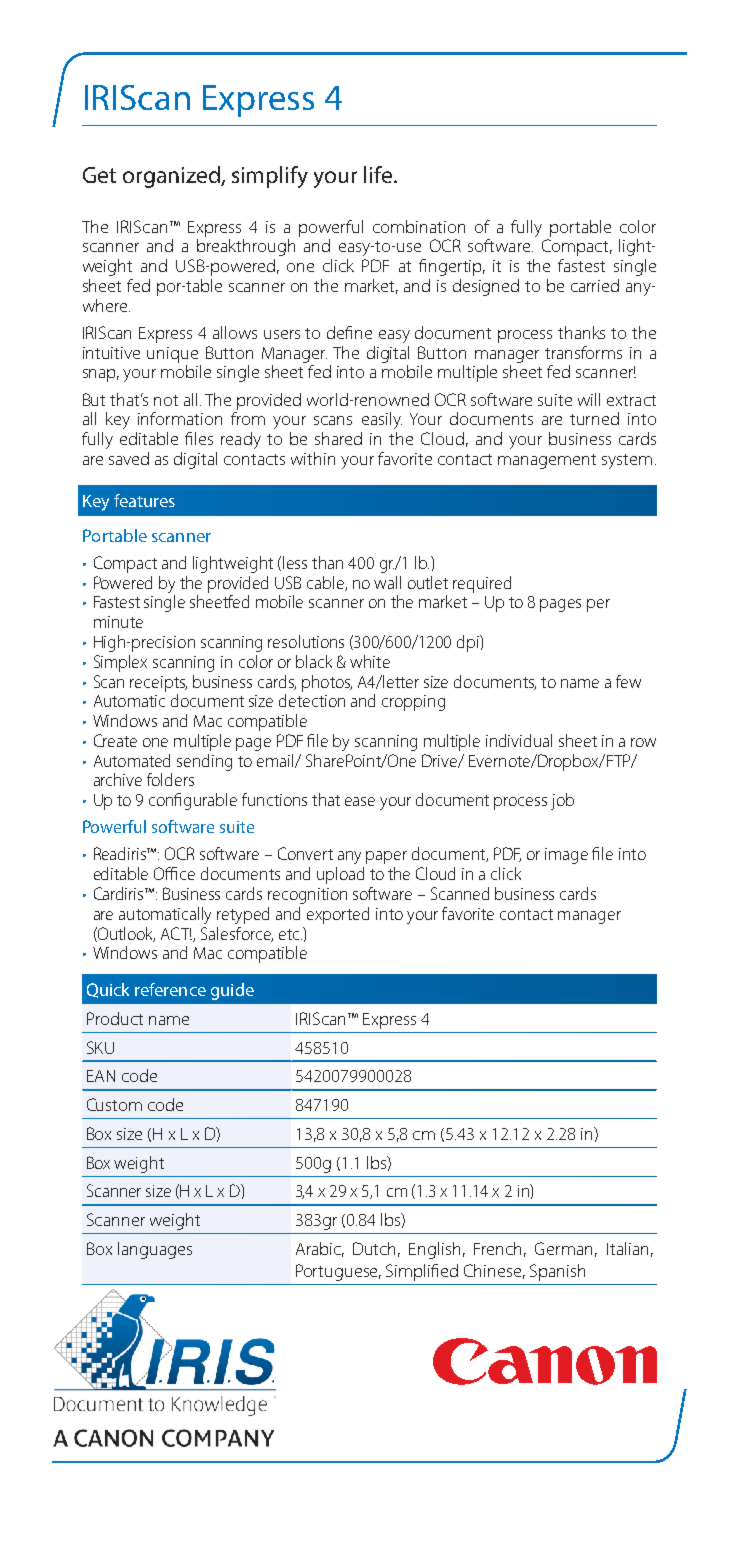  I want to click on Portuguese, so click(338, 1272).
